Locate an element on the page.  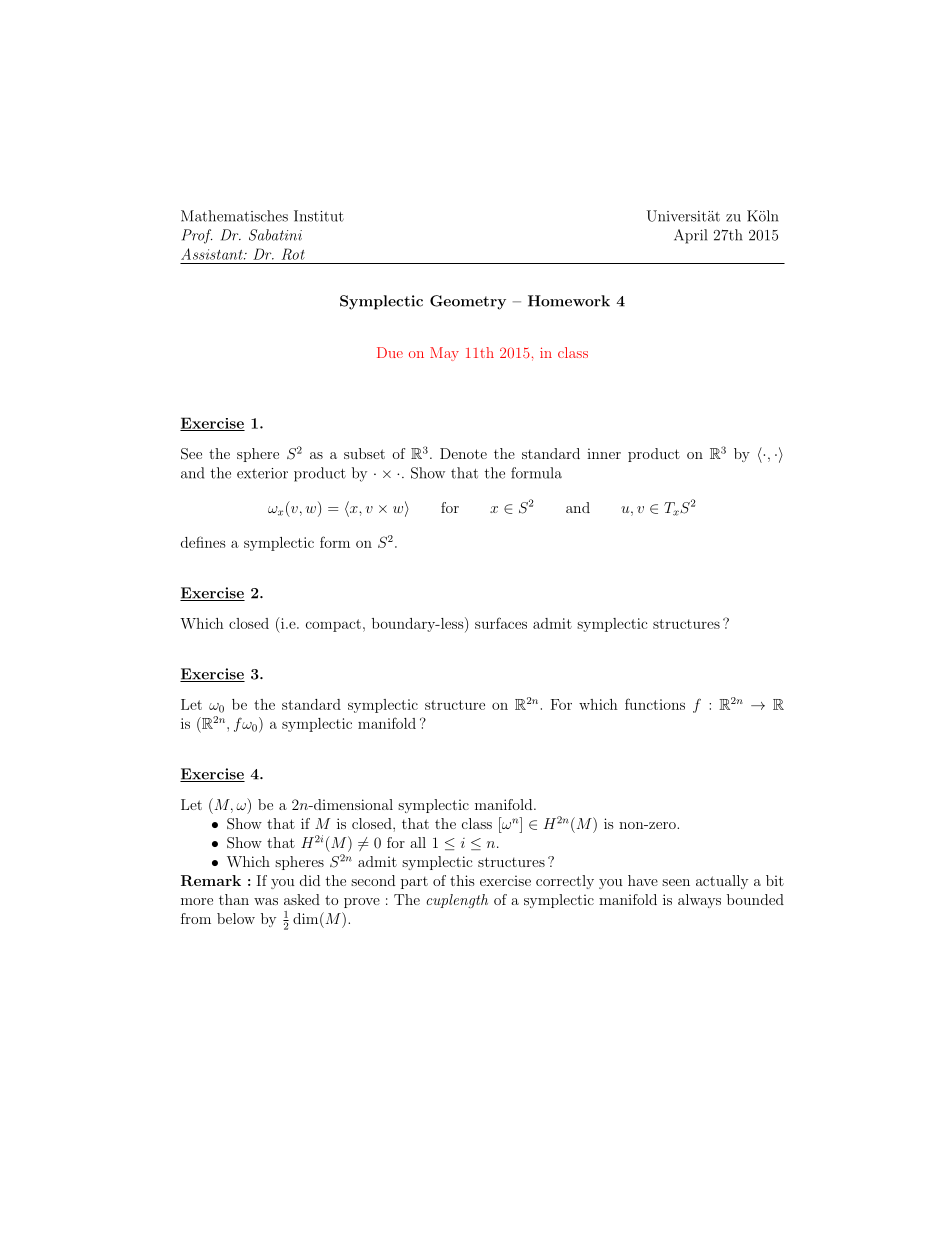
Rot is located at coordinates (293, 254).
